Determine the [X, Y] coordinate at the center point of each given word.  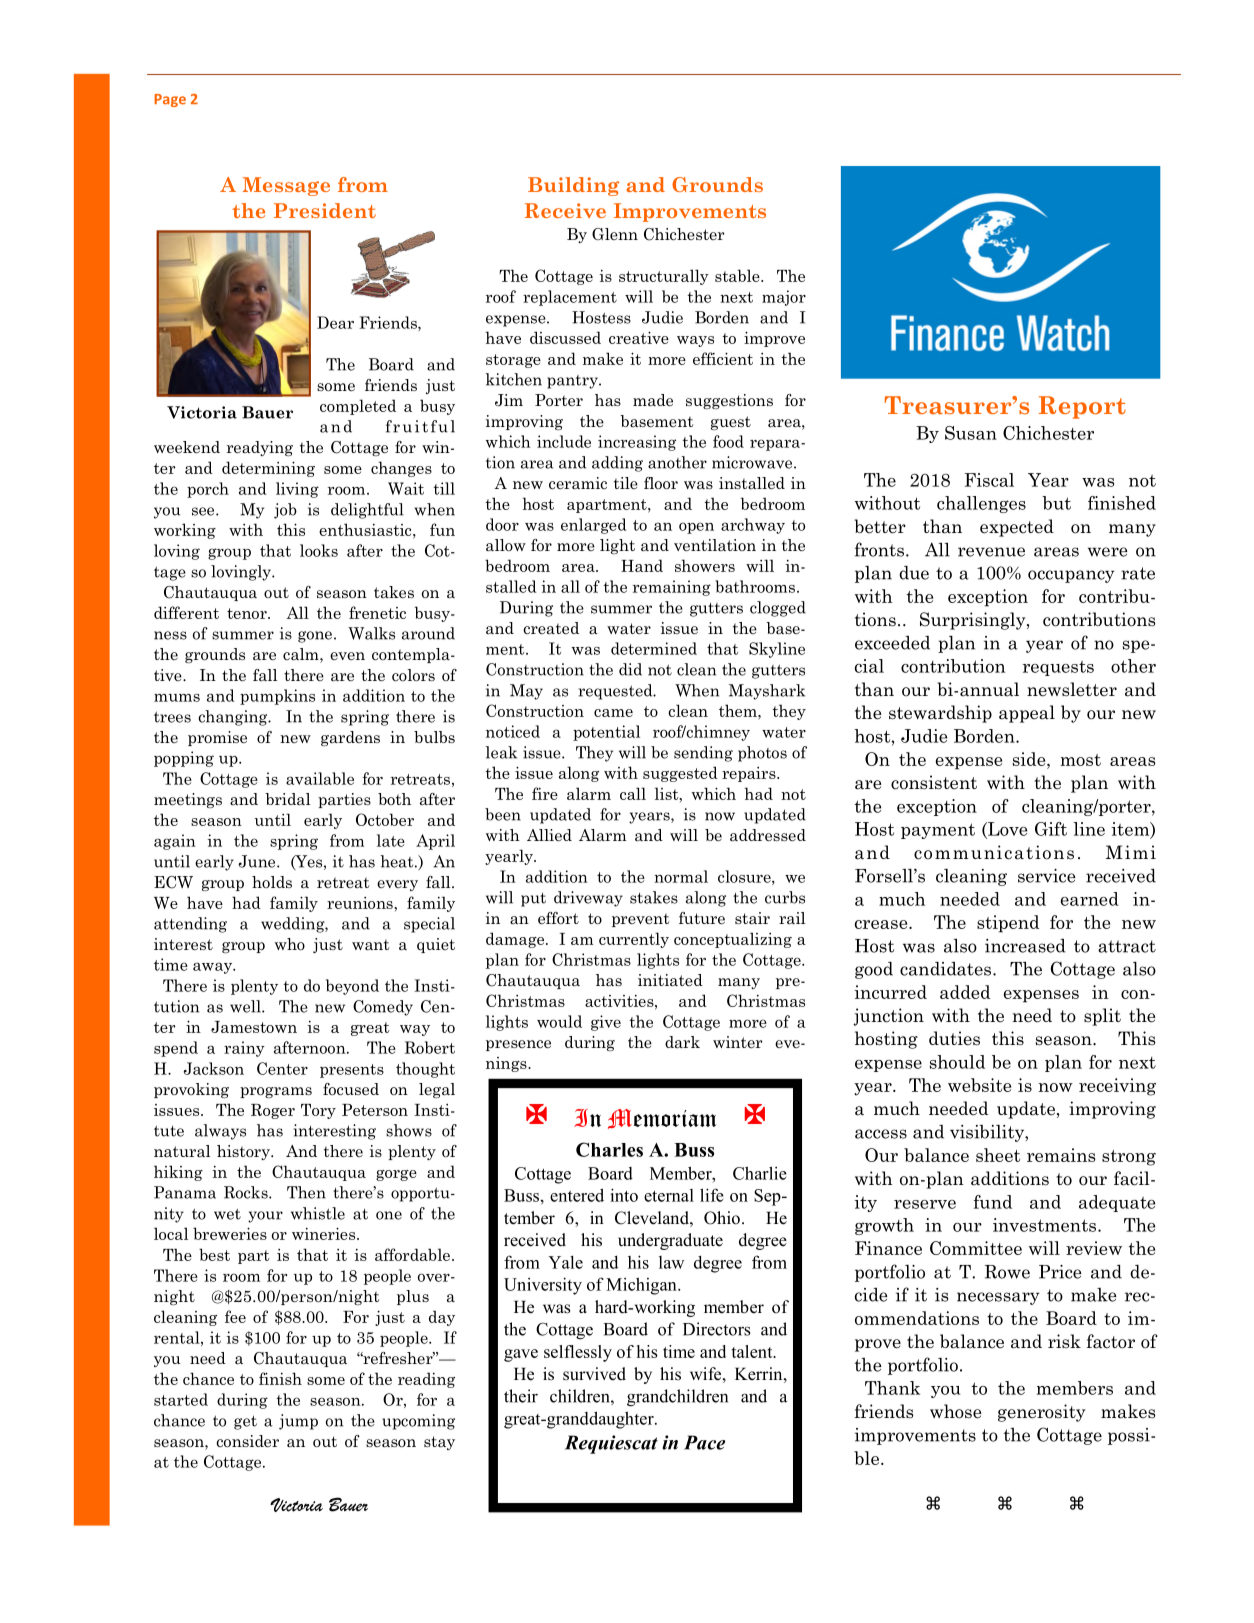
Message [286, 186]
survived [594, 1374]
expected [1017, 528]
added [965, 992]
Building [573, 186]
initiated [670, 980]
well [246, 1006]
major [784, 298]
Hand [642, 565]
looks [319, 550]
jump [298, 1422]
